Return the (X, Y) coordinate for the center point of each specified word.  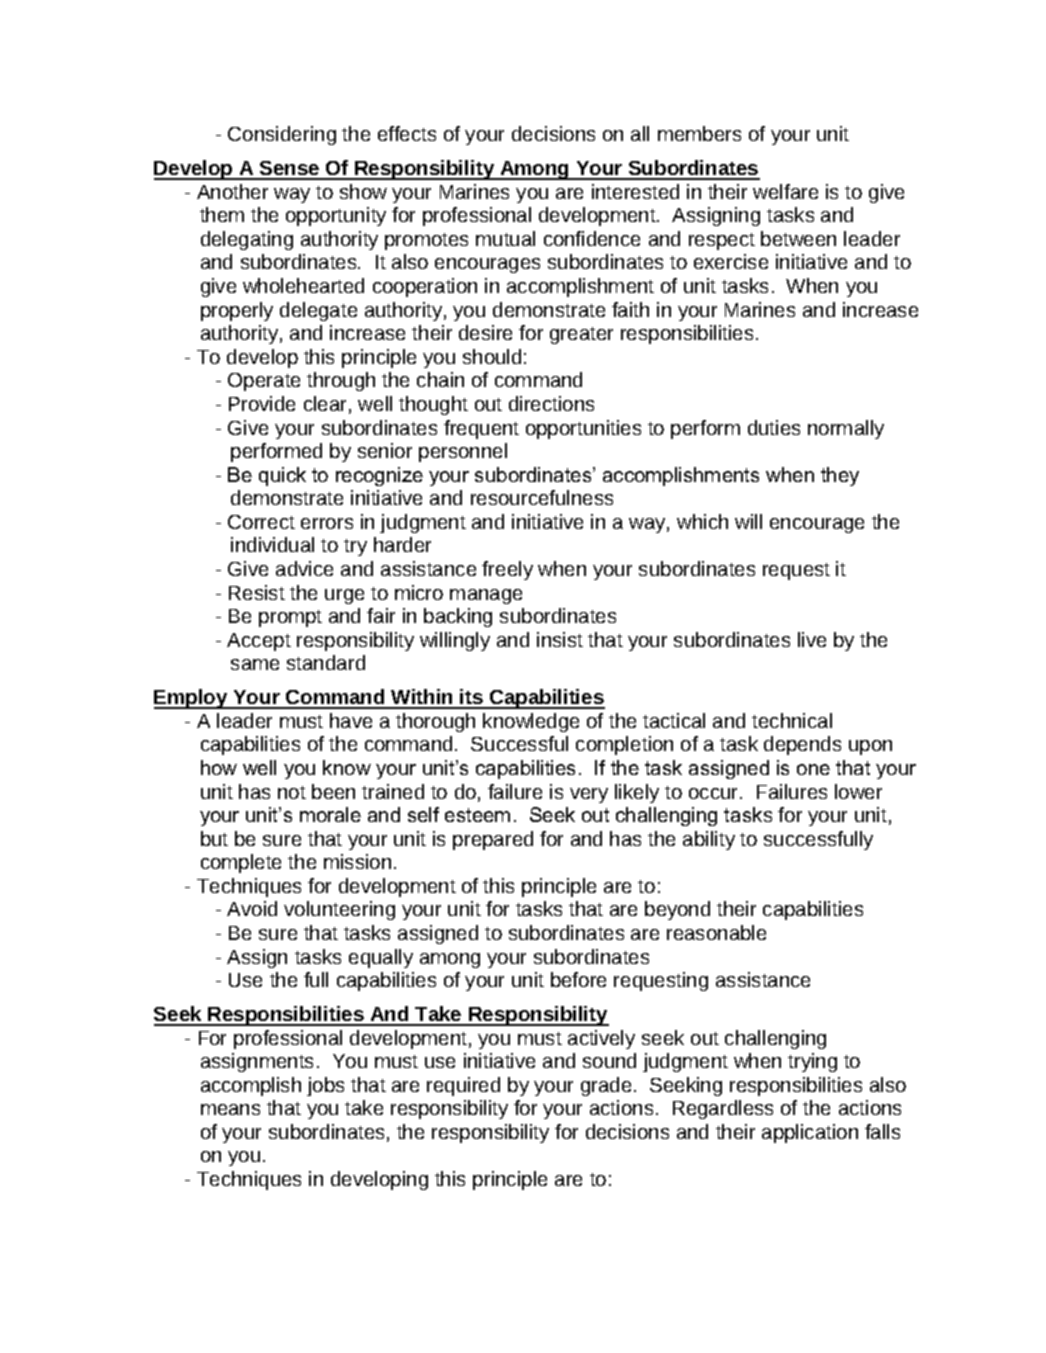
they (840, 476)
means (230, 1109)
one (813, 769)
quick (282, 476)
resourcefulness (542, 497)
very (589, 795)
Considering (282, 135)
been (333, 791)
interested (635, 191)
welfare (785, 191)
